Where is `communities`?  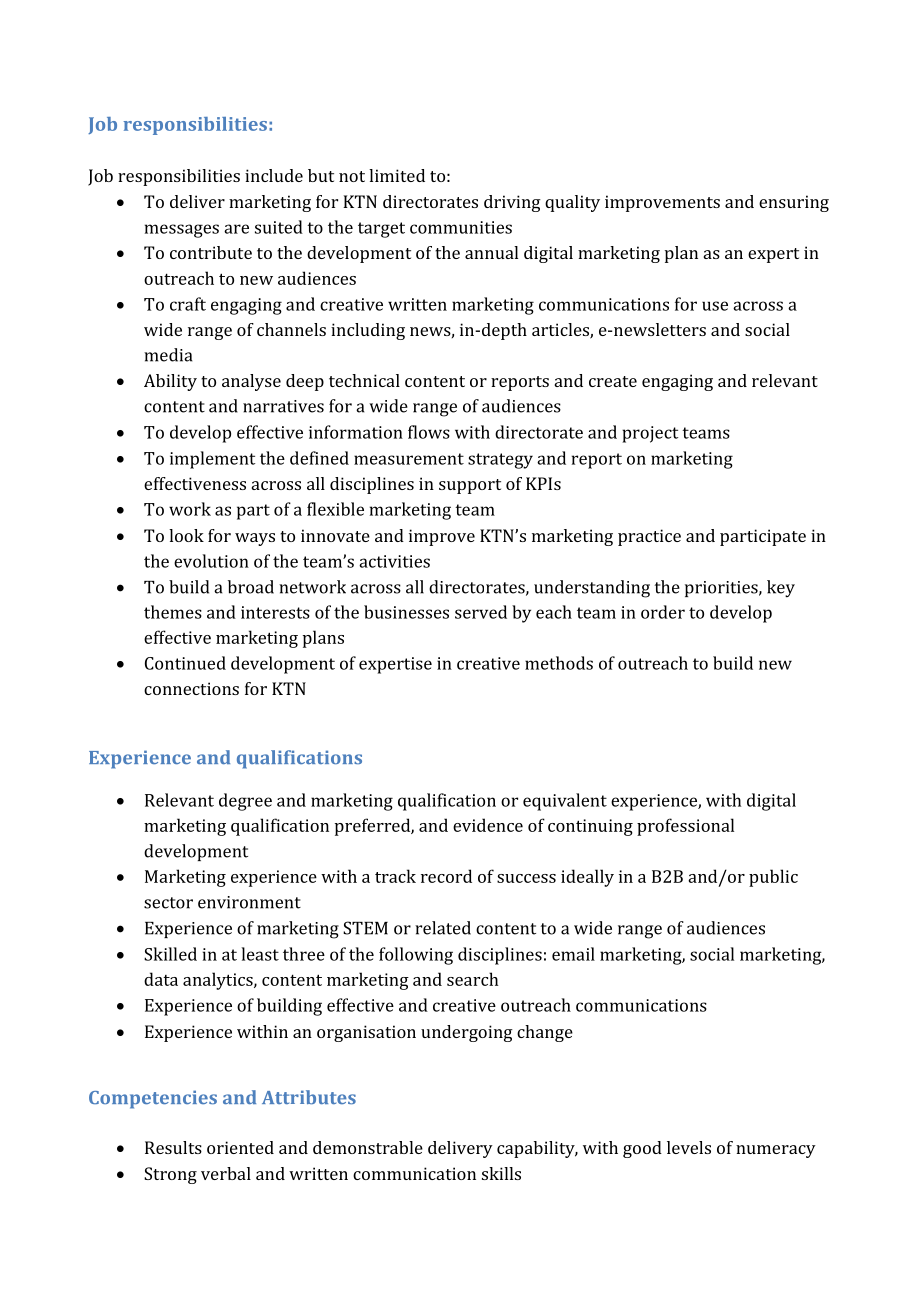 communities is located at coordinates (461, 227).
